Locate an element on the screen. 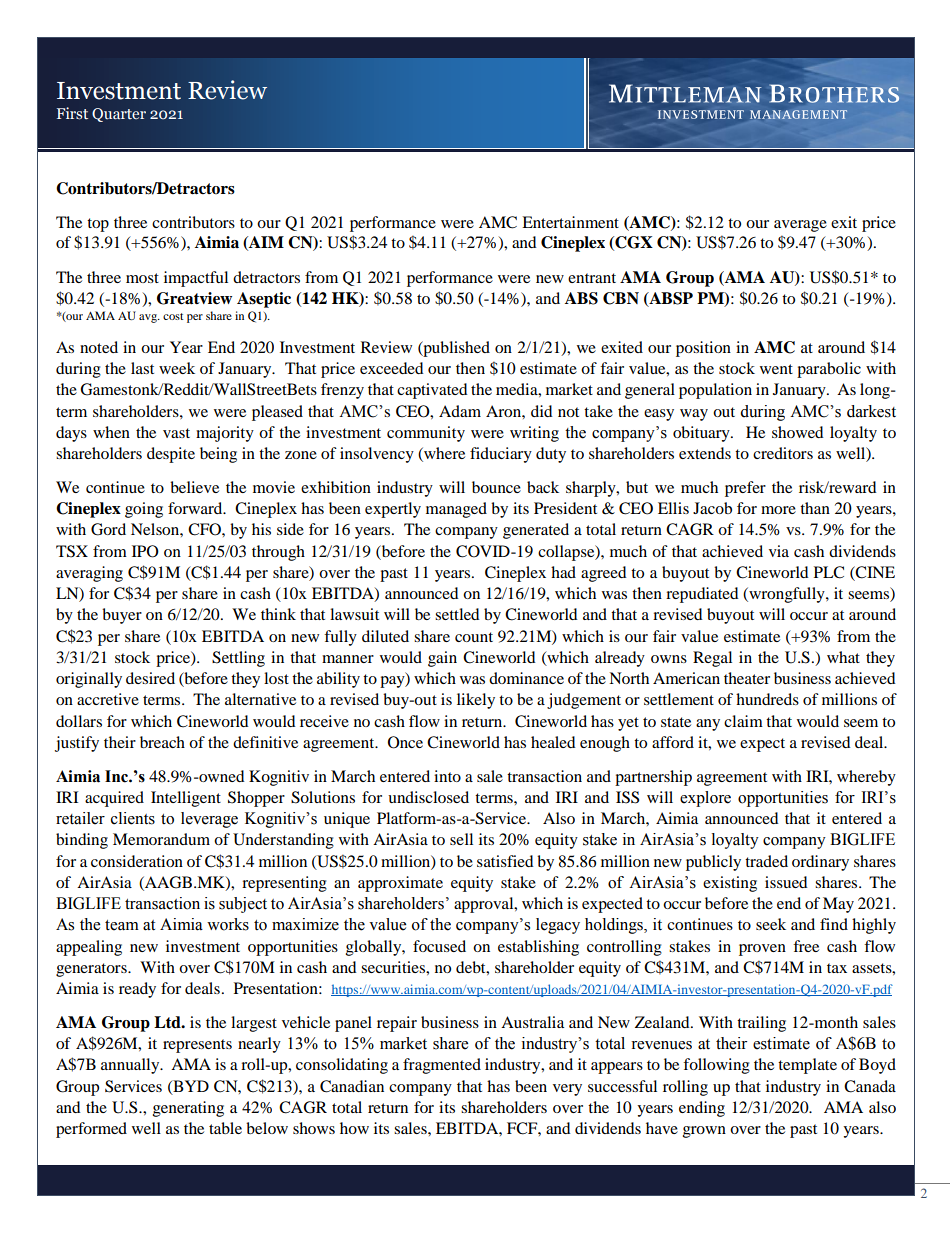 The image size is (952, 1233). settled is located at coordinates (457, 614).
